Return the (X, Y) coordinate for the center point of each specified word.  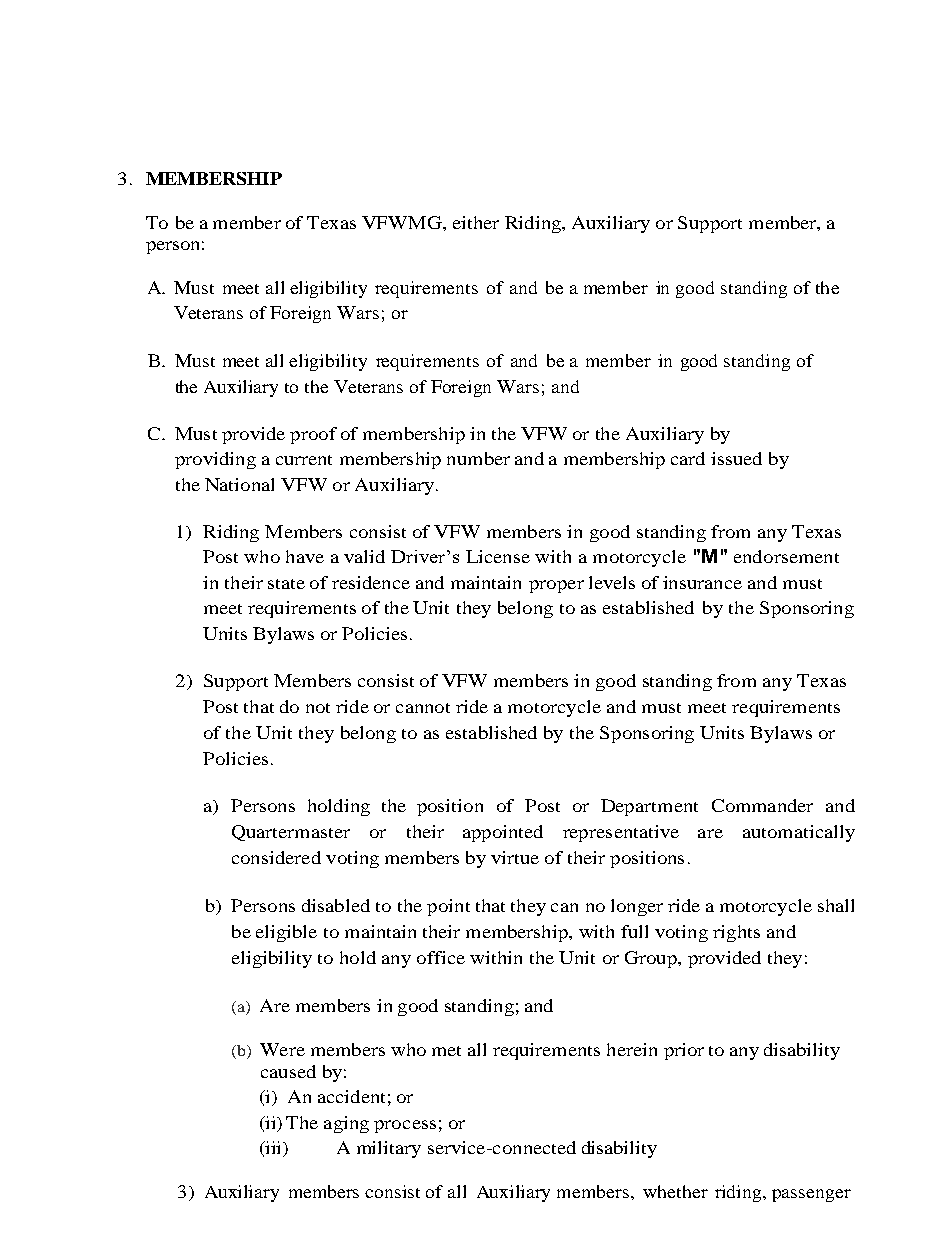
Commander (762, 805)
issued (736, 458)
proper (556, 586)
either (476, 222)
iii (273, 1148)
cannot (423, 708)
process (405, 1126)
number (478, 458)
